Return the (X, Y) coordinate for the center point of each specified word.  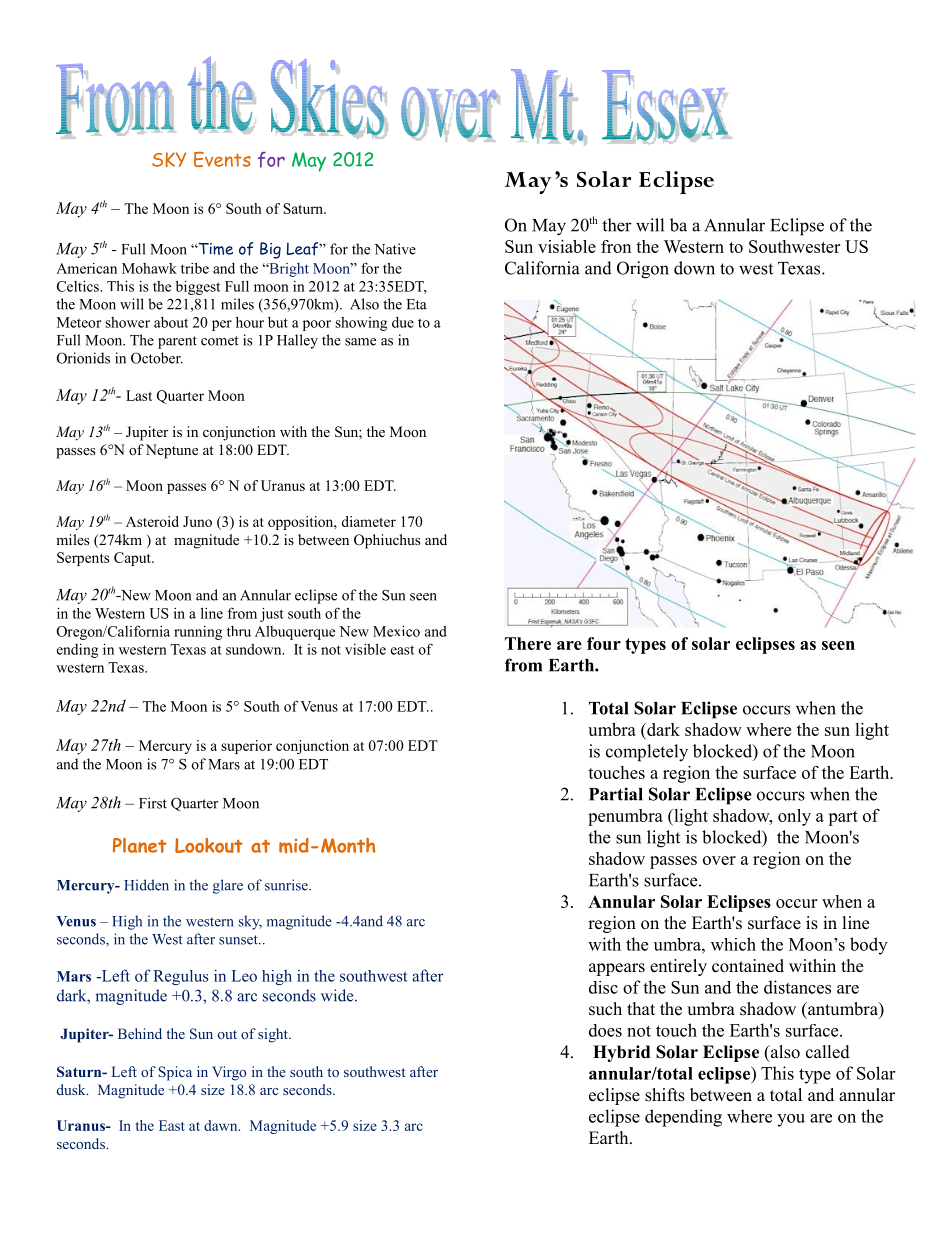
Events (222, 159)
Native (395, 249)
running (198, 633)
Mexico (396, 631)
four (604, 643)
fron (616, 246)
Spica (175, 1073)
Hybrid (621, 1053)
